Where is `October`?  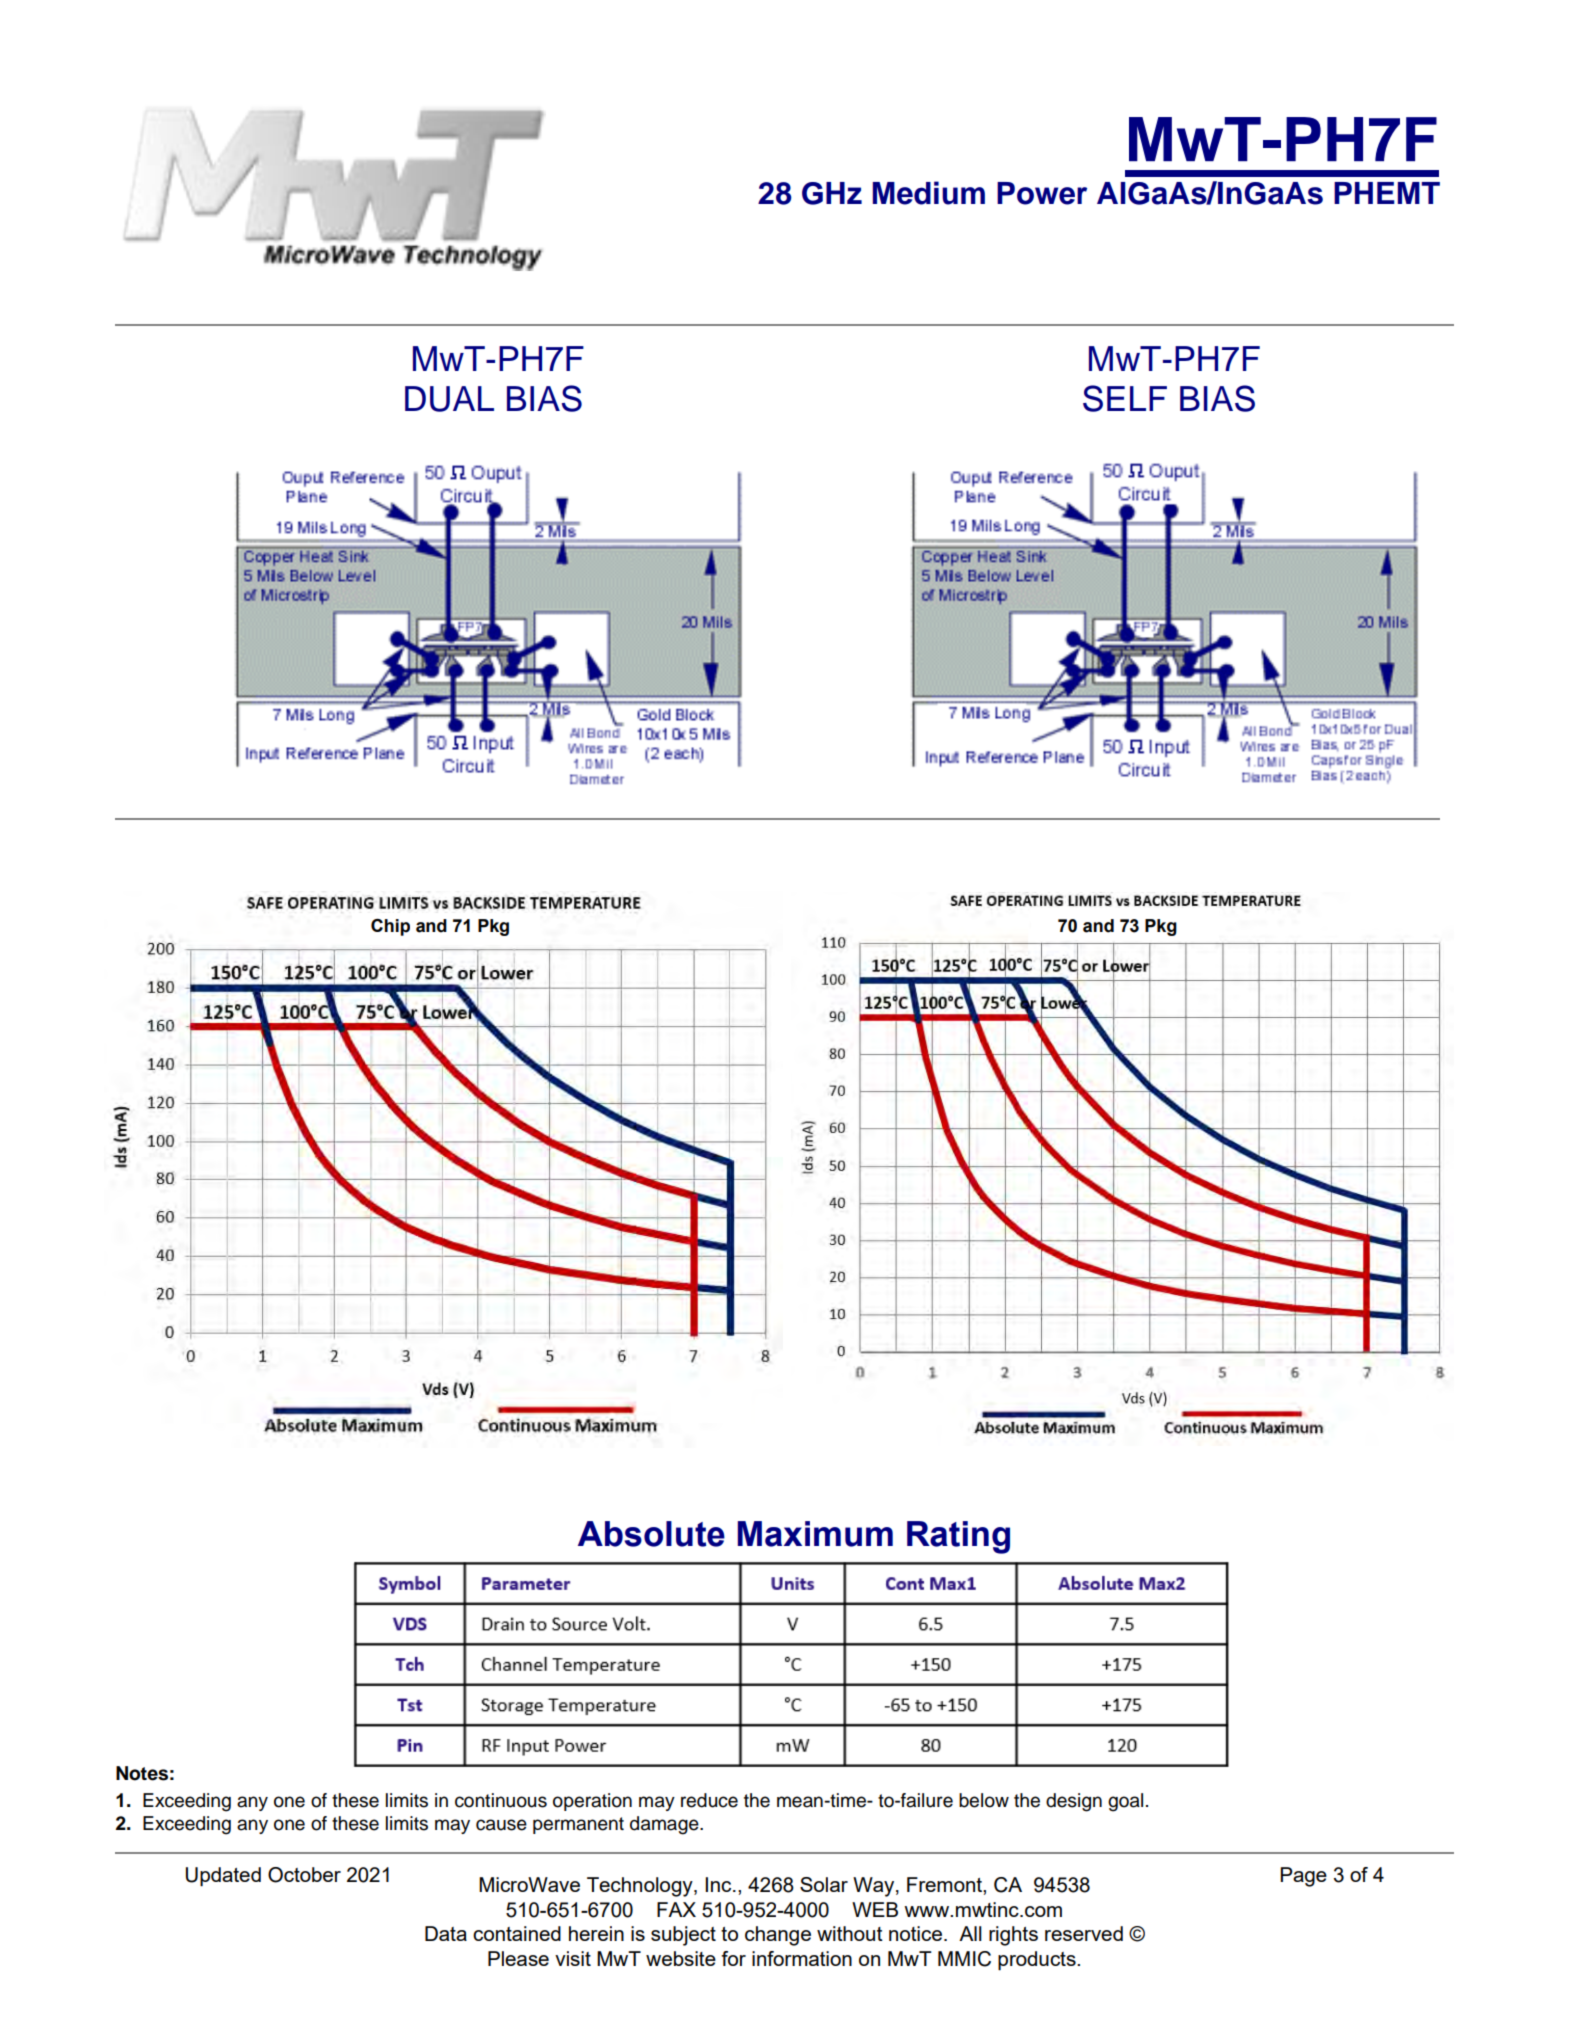 October is located at coordinates (304, 1875).
